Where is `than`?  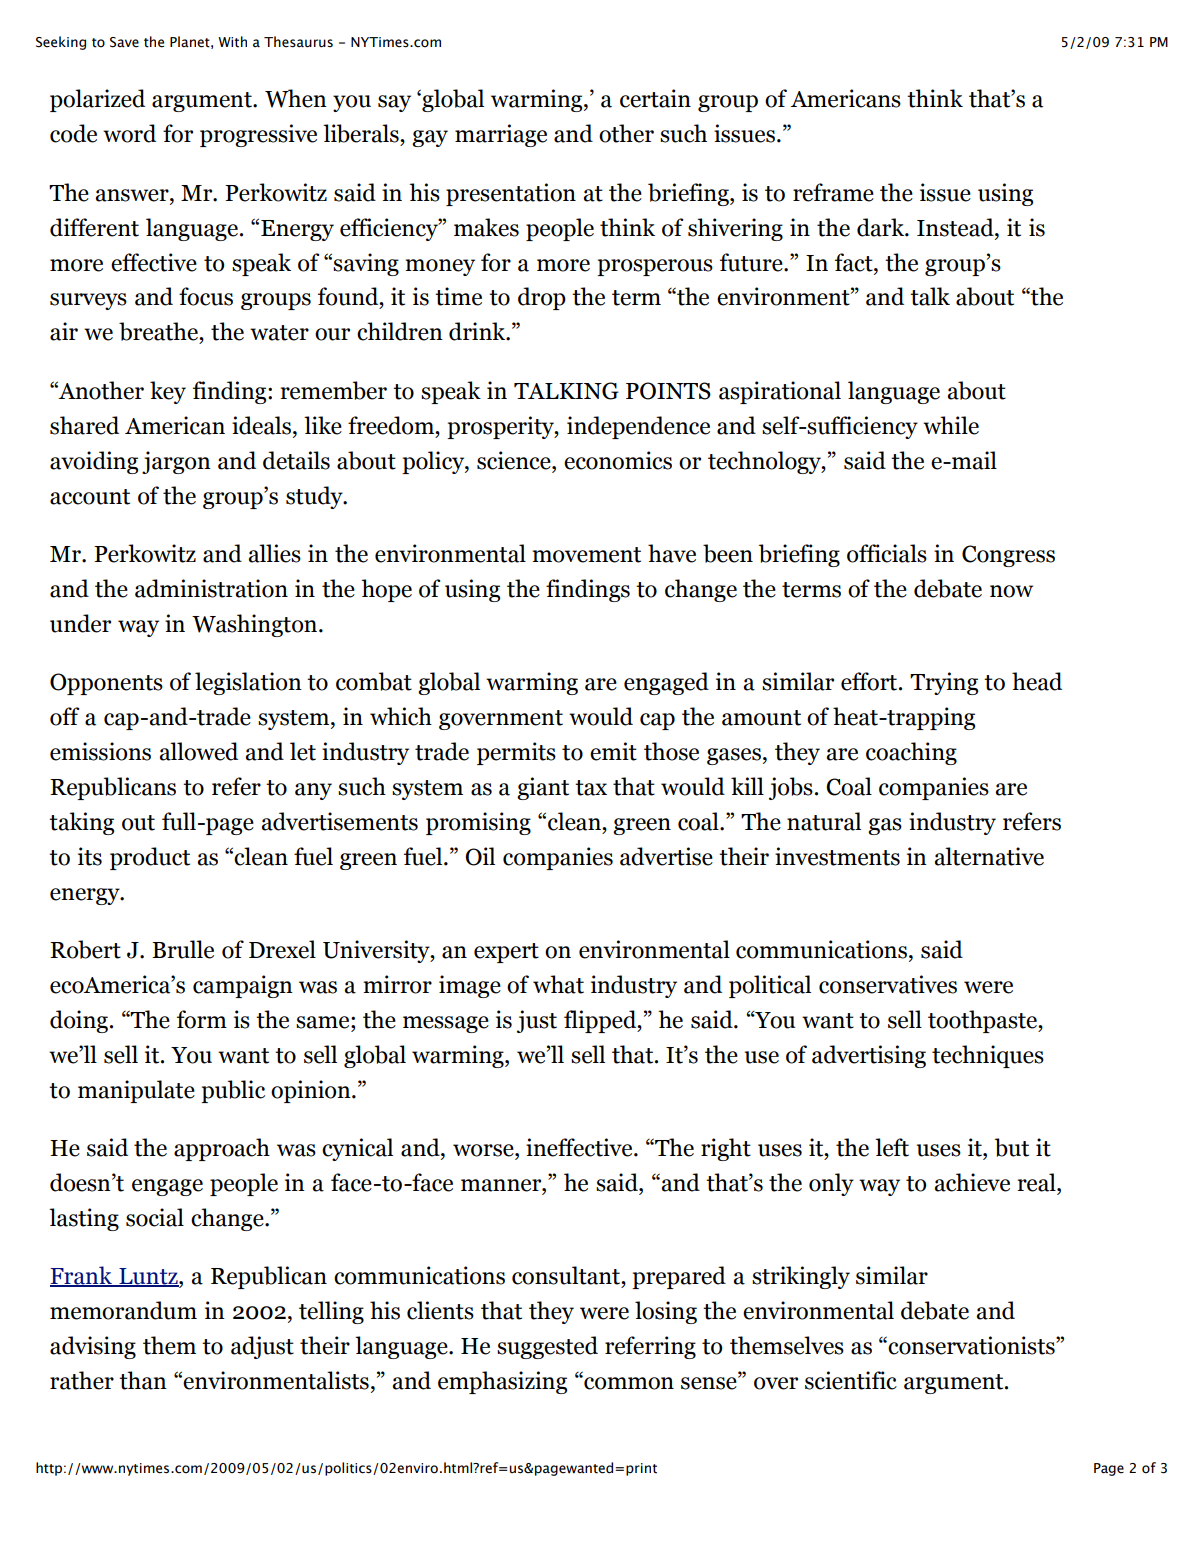 than is located at coordinates (143, 1380).
